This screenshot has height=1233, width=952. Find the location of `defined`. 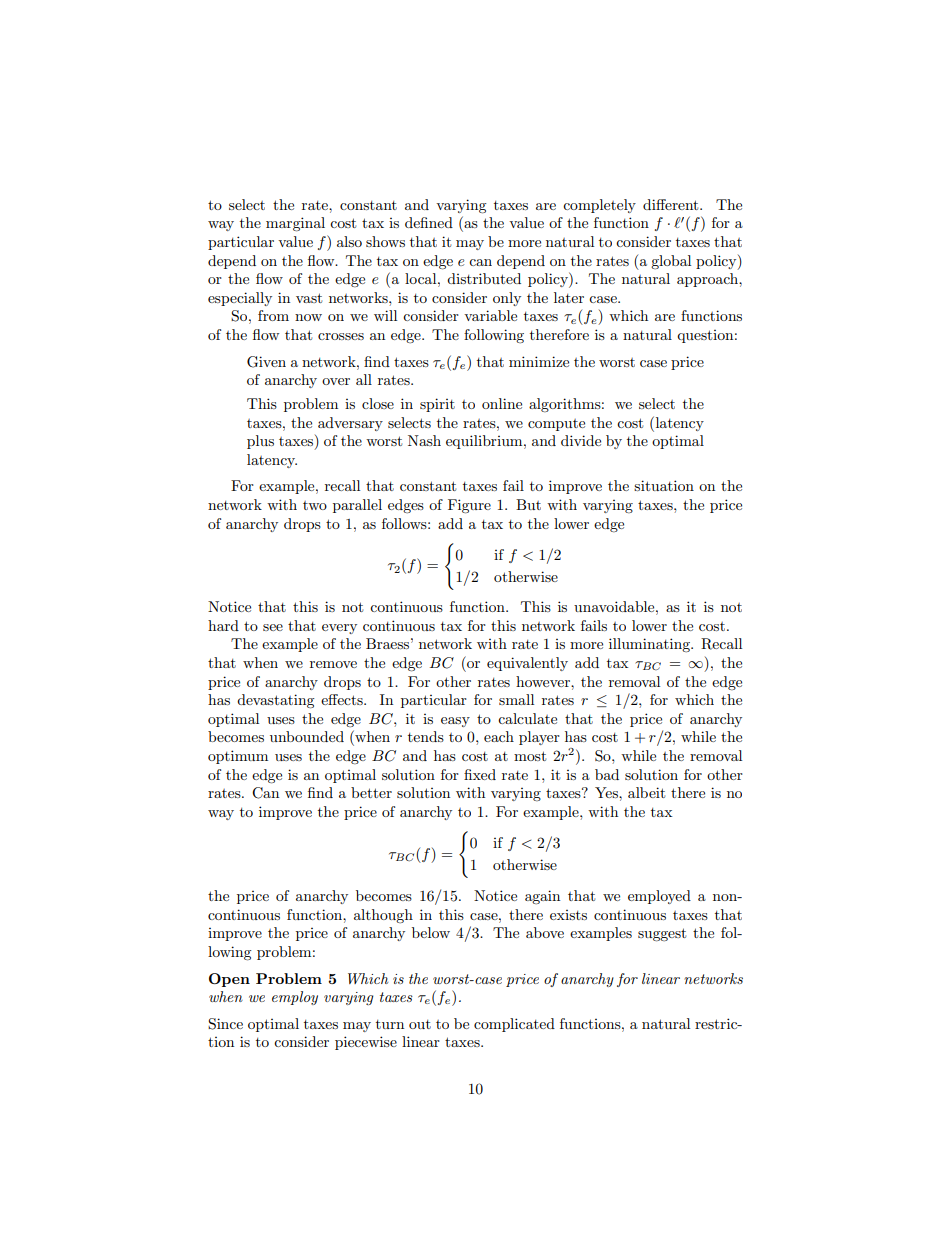

defined is located at coordinates (429, 222).
